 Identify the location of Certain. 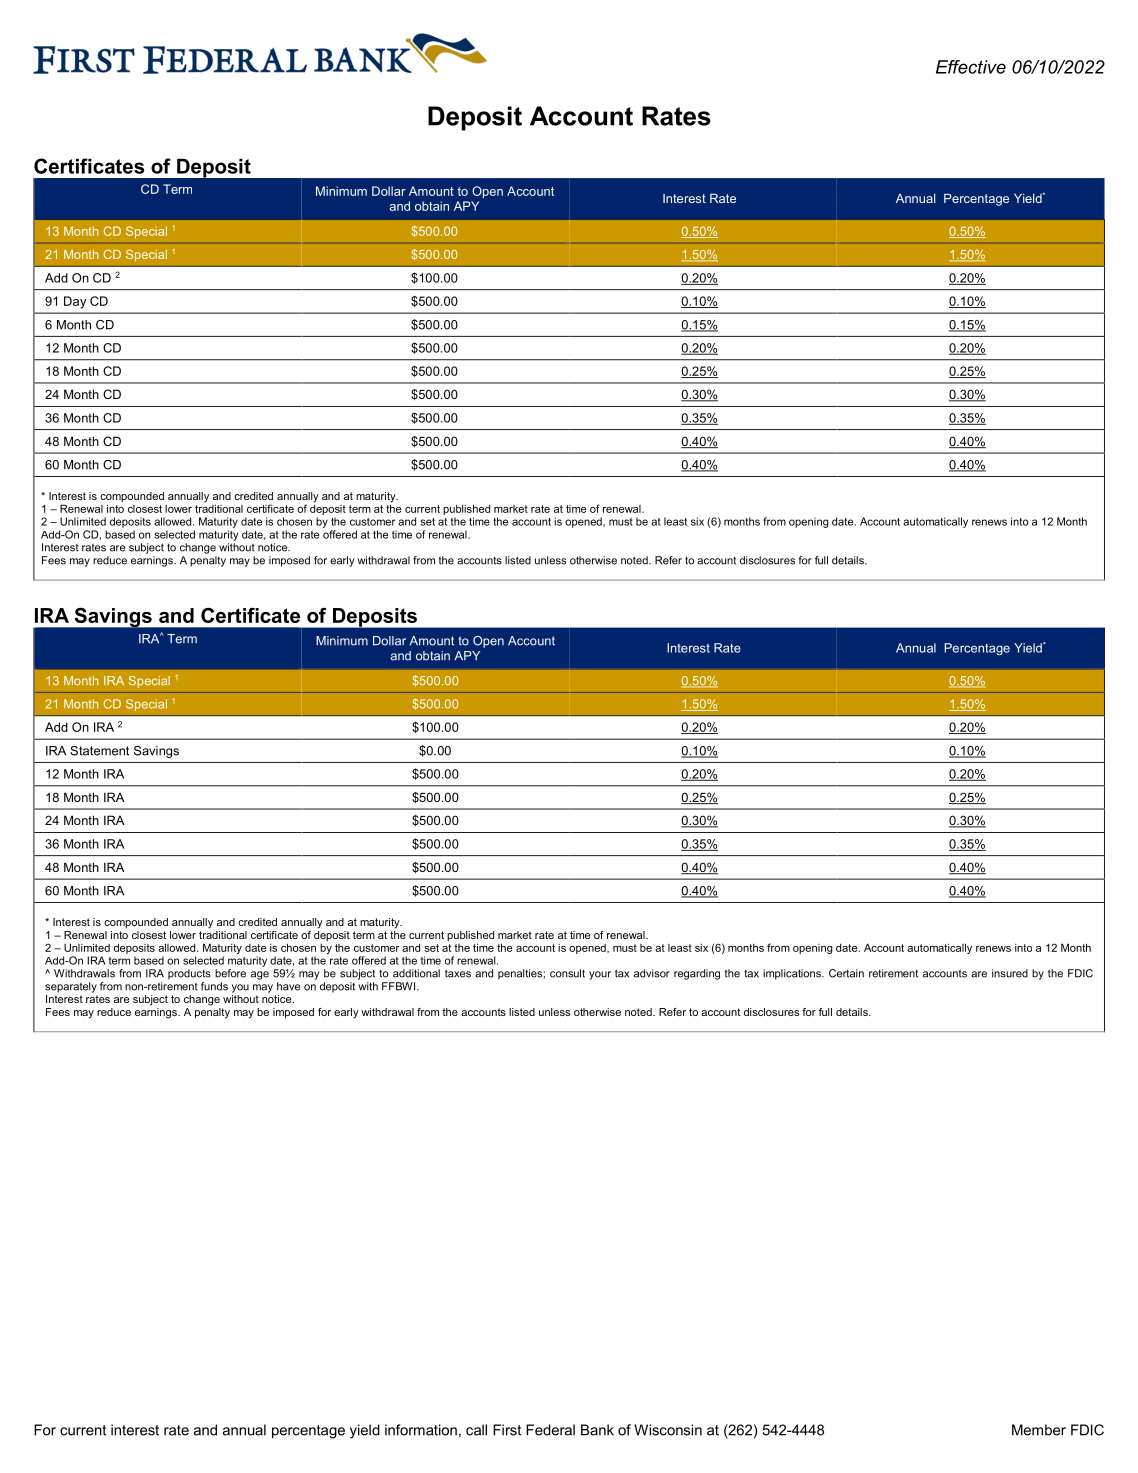
(846, 973).
